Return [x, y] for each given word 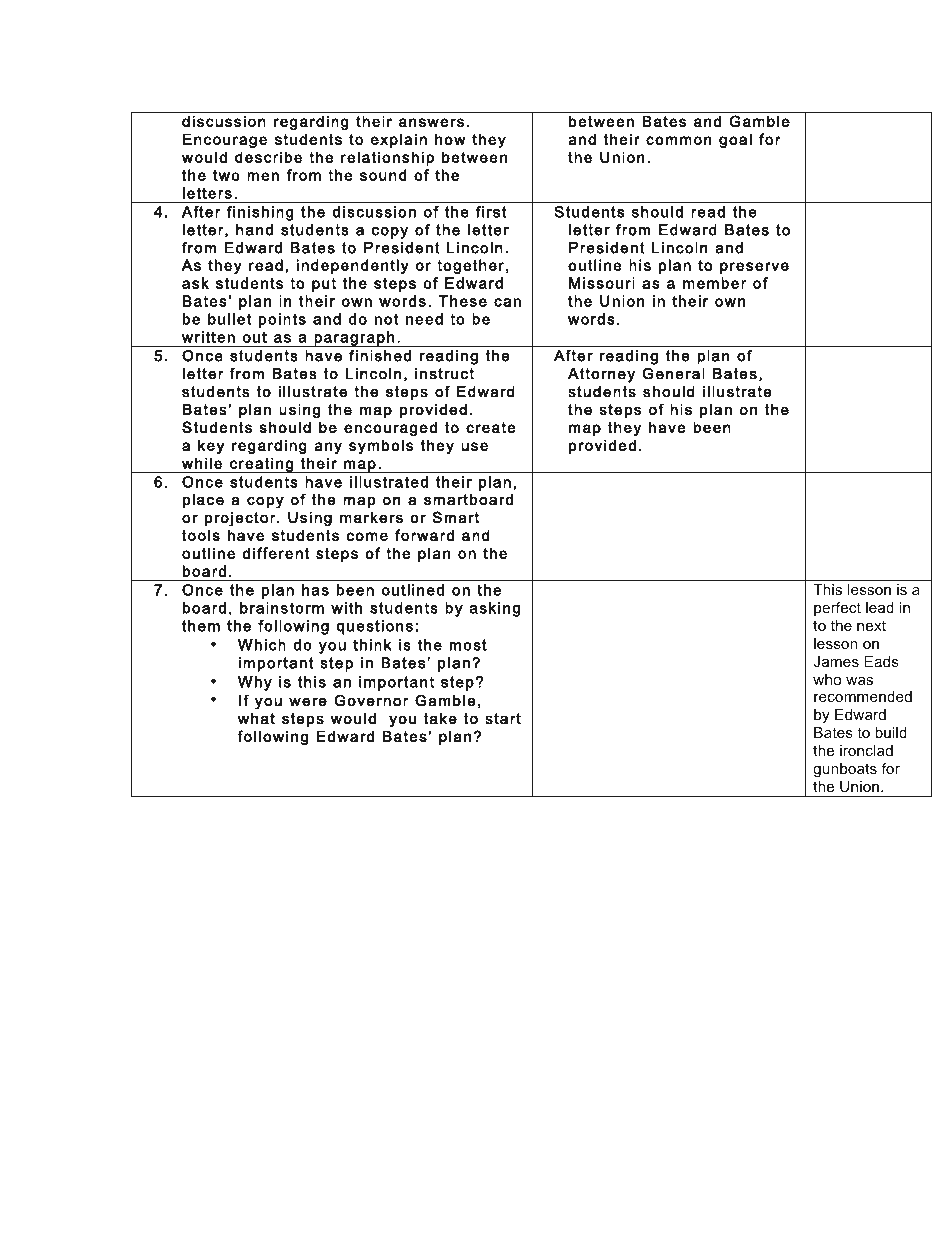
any [328, 448]
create [491, 427]
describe [268, 157]
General [673, 373]
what [256, 718]
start [503, 719]
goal [735, 140]
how [450, 139]
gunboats [845, 770]
